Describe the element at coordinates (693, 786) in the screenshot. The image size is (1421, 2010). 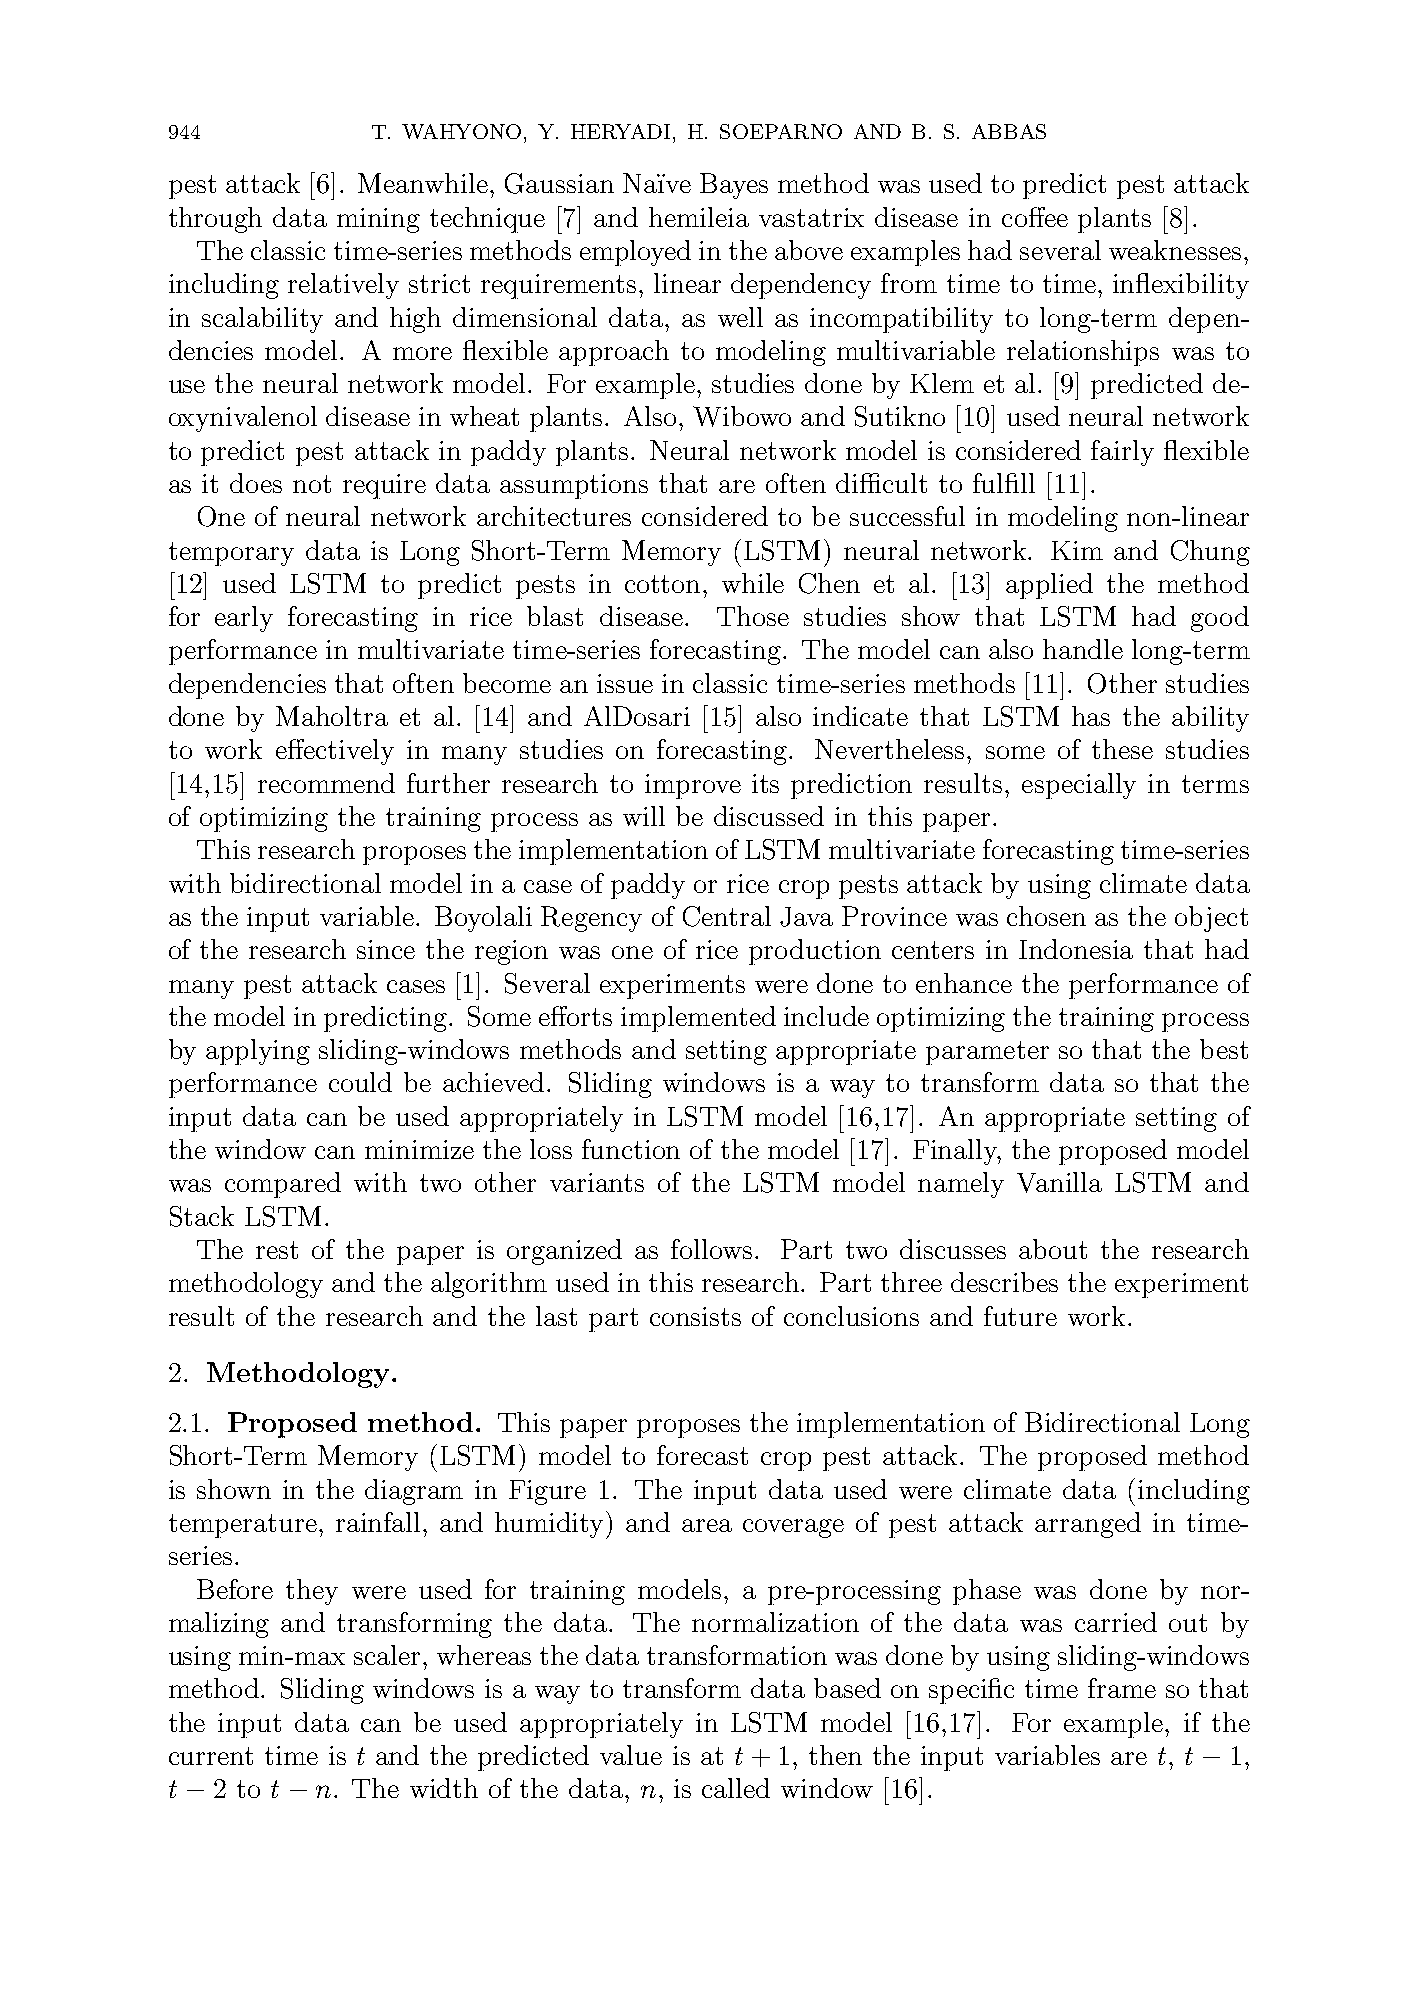
I see `improve` at that location.
